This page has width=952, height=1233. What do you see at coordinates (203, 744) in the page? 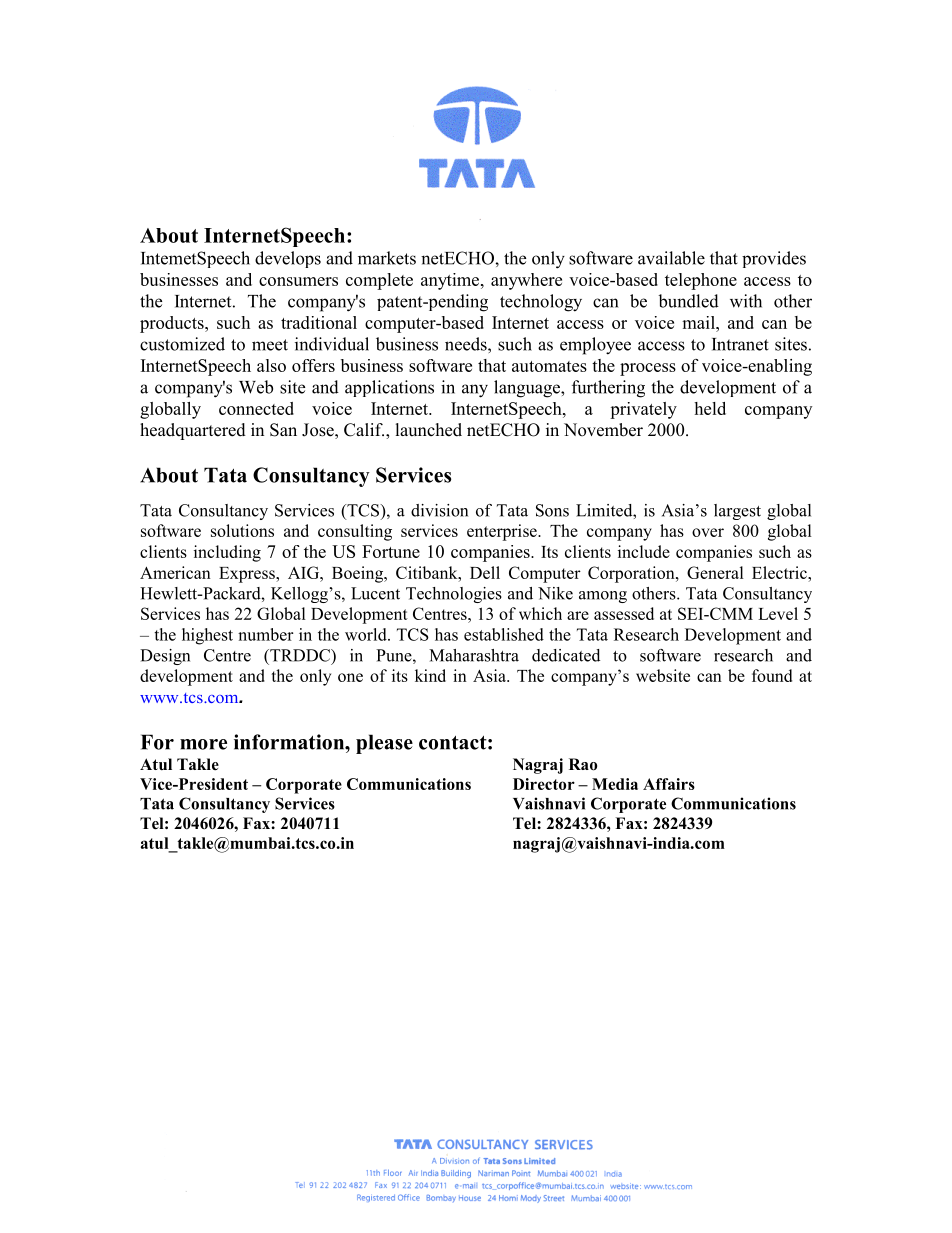
I see `more` at bounding box center [203, 744].
